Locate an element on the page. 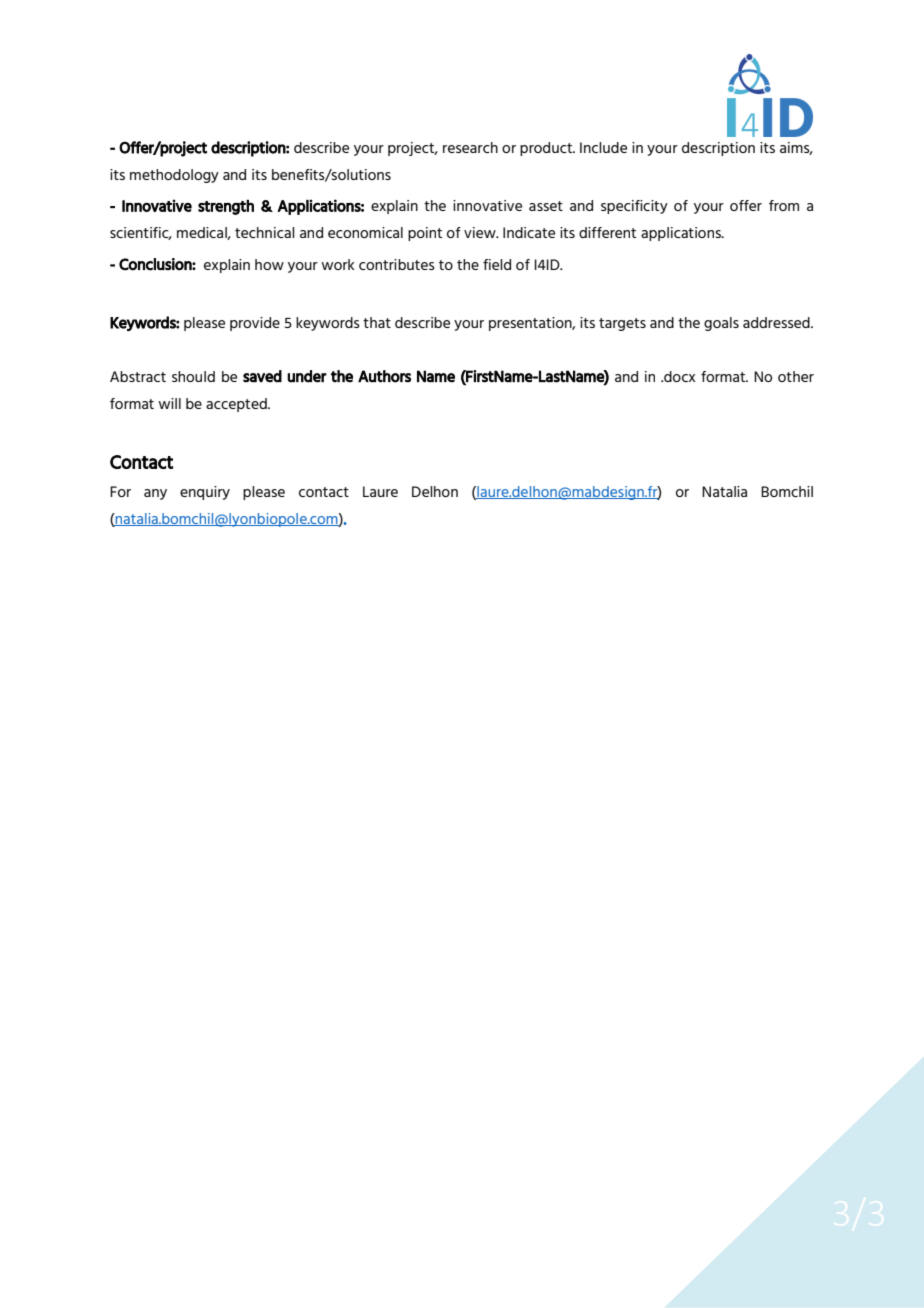 The height and width of the document is (1308, 924). goals is located at coordinates (721, 324).
